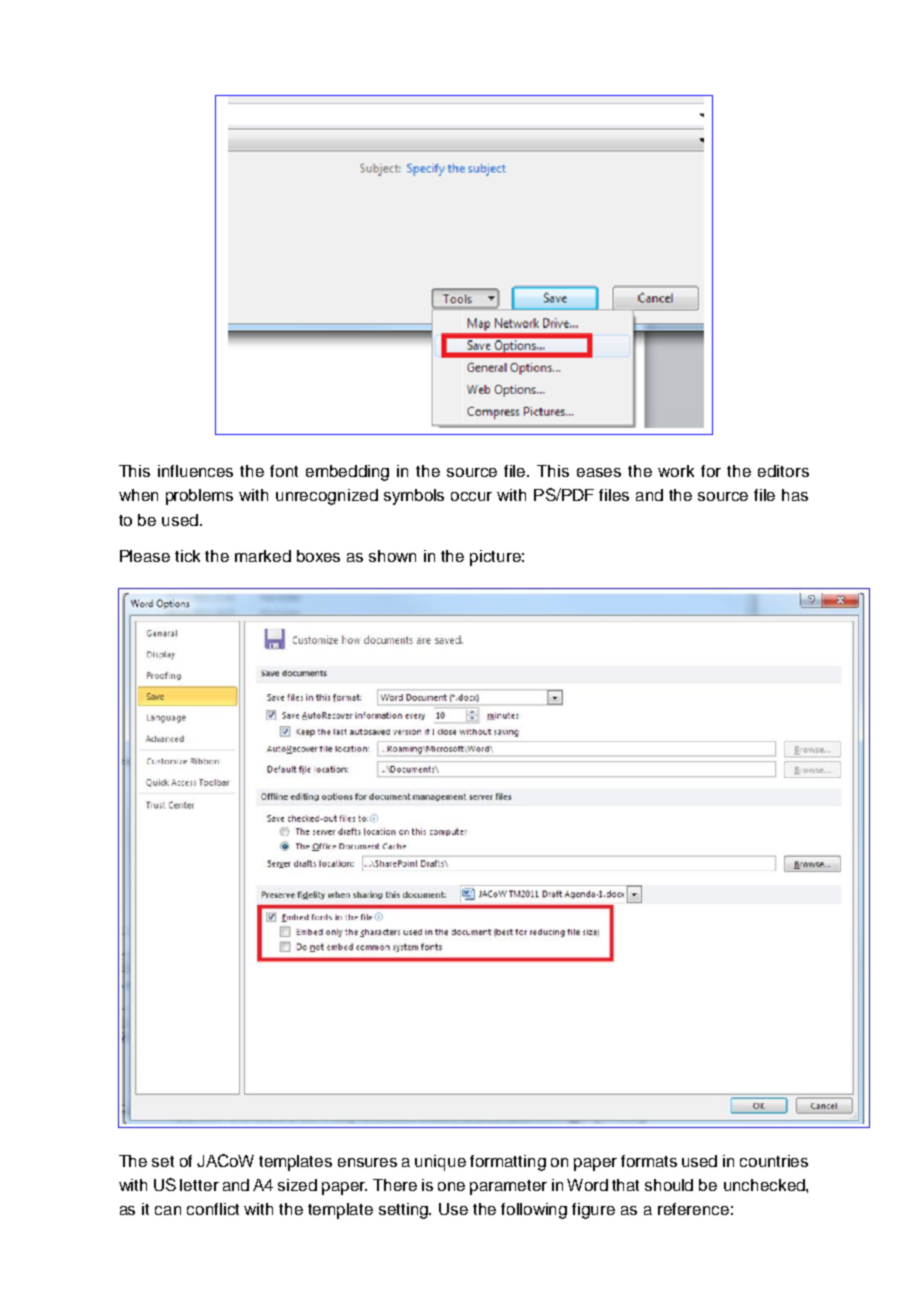 The height and width of the page is (1308, 924). I want to click on occur, so click(471, 496).
